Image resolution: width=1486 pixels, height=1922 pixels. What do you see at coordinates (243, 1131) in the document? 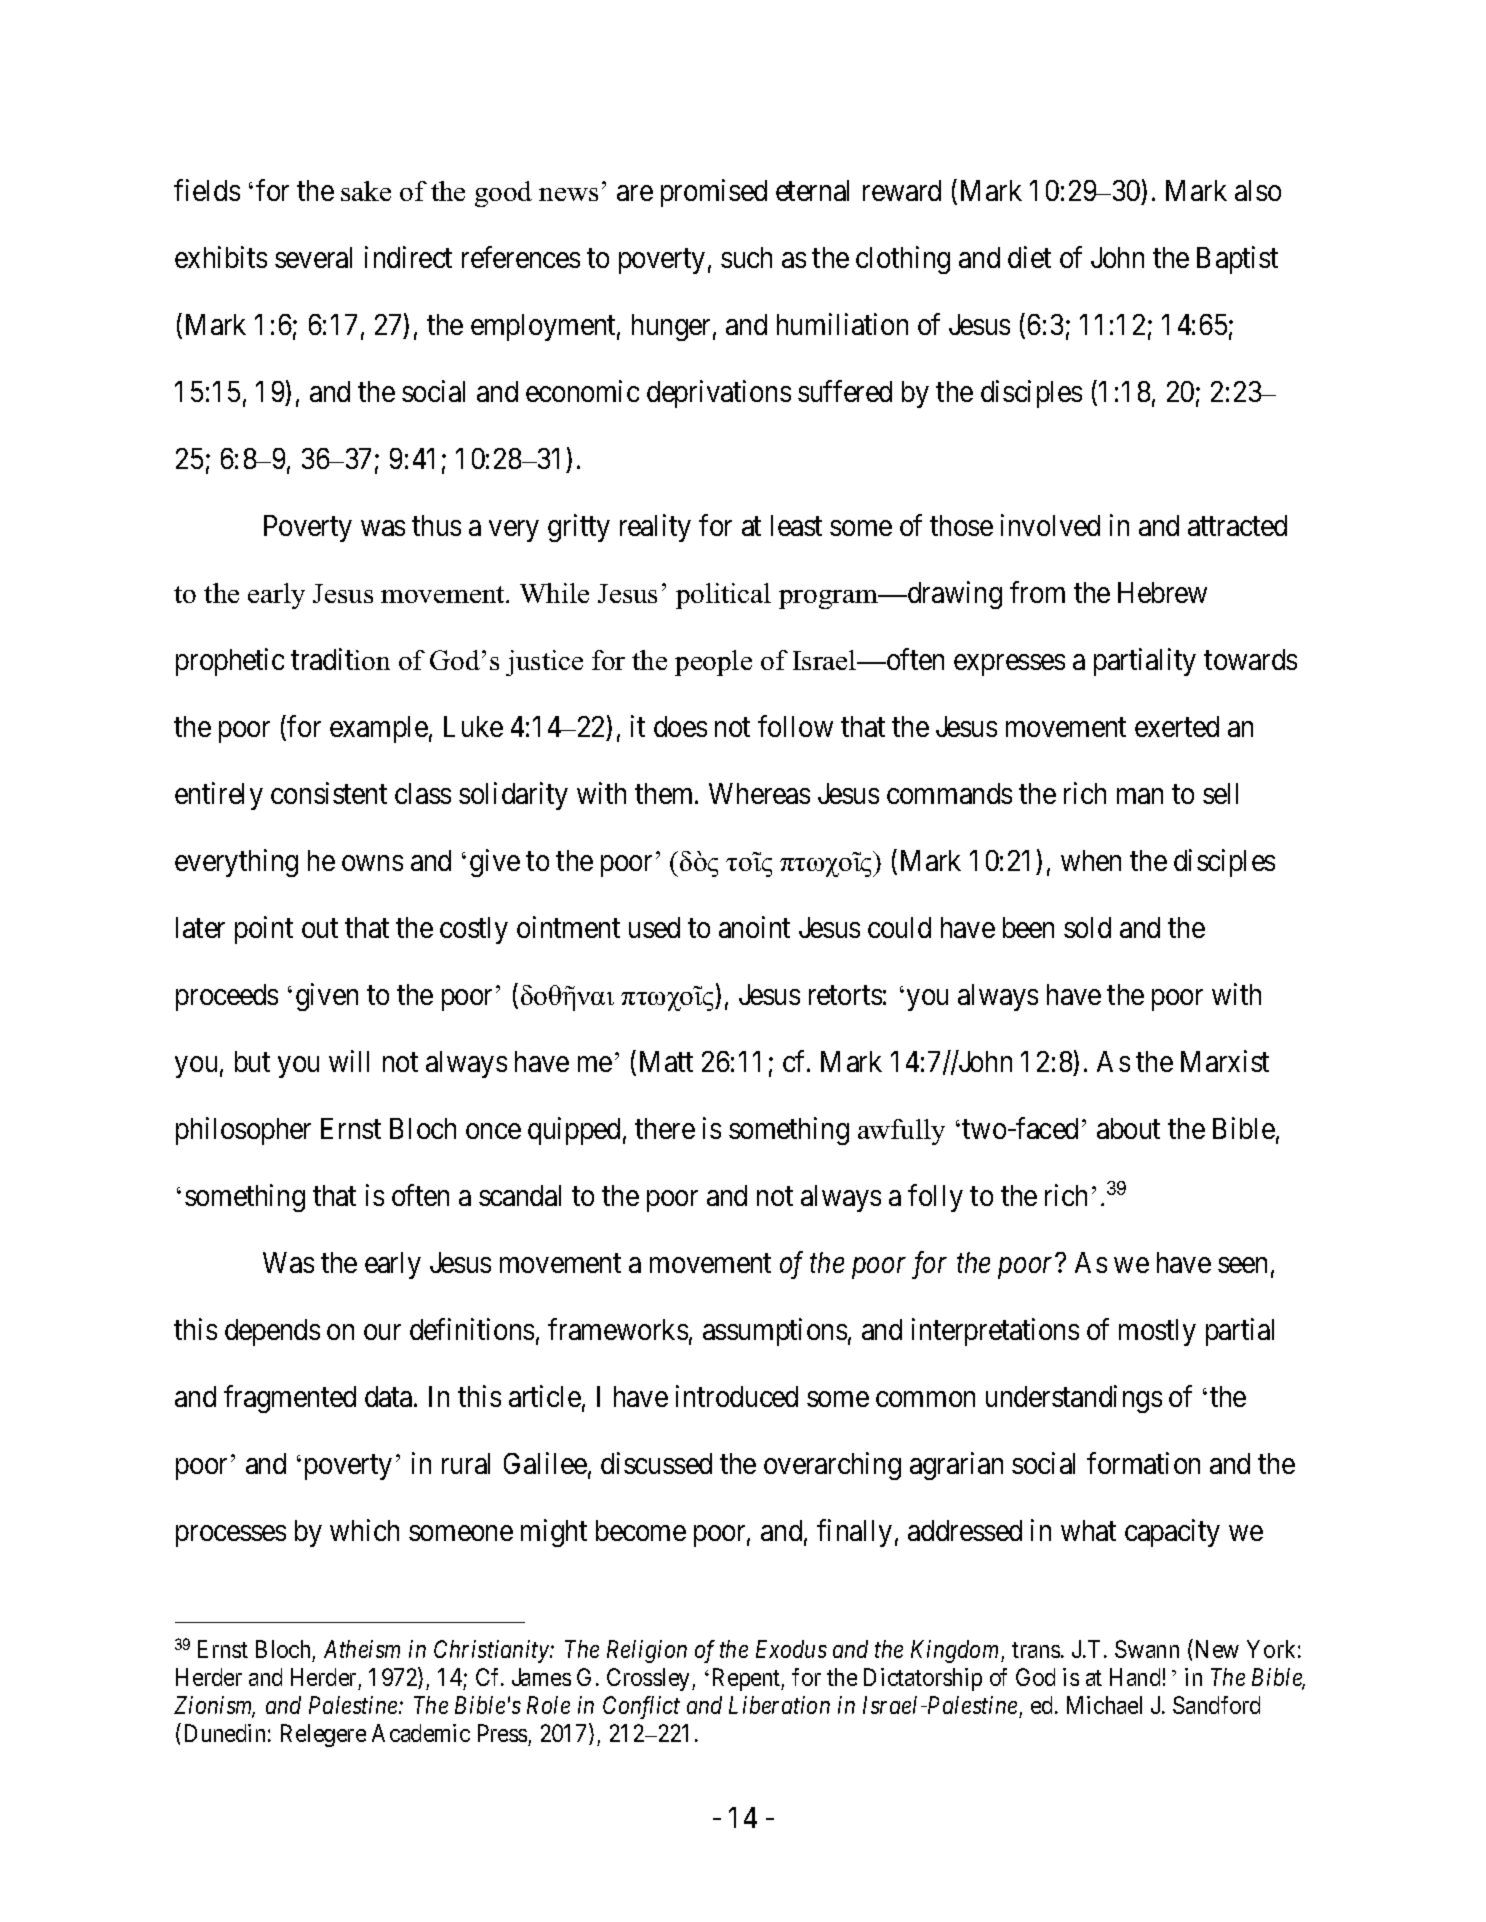
I see `philosopher` at bounding box center [243, 1131].
